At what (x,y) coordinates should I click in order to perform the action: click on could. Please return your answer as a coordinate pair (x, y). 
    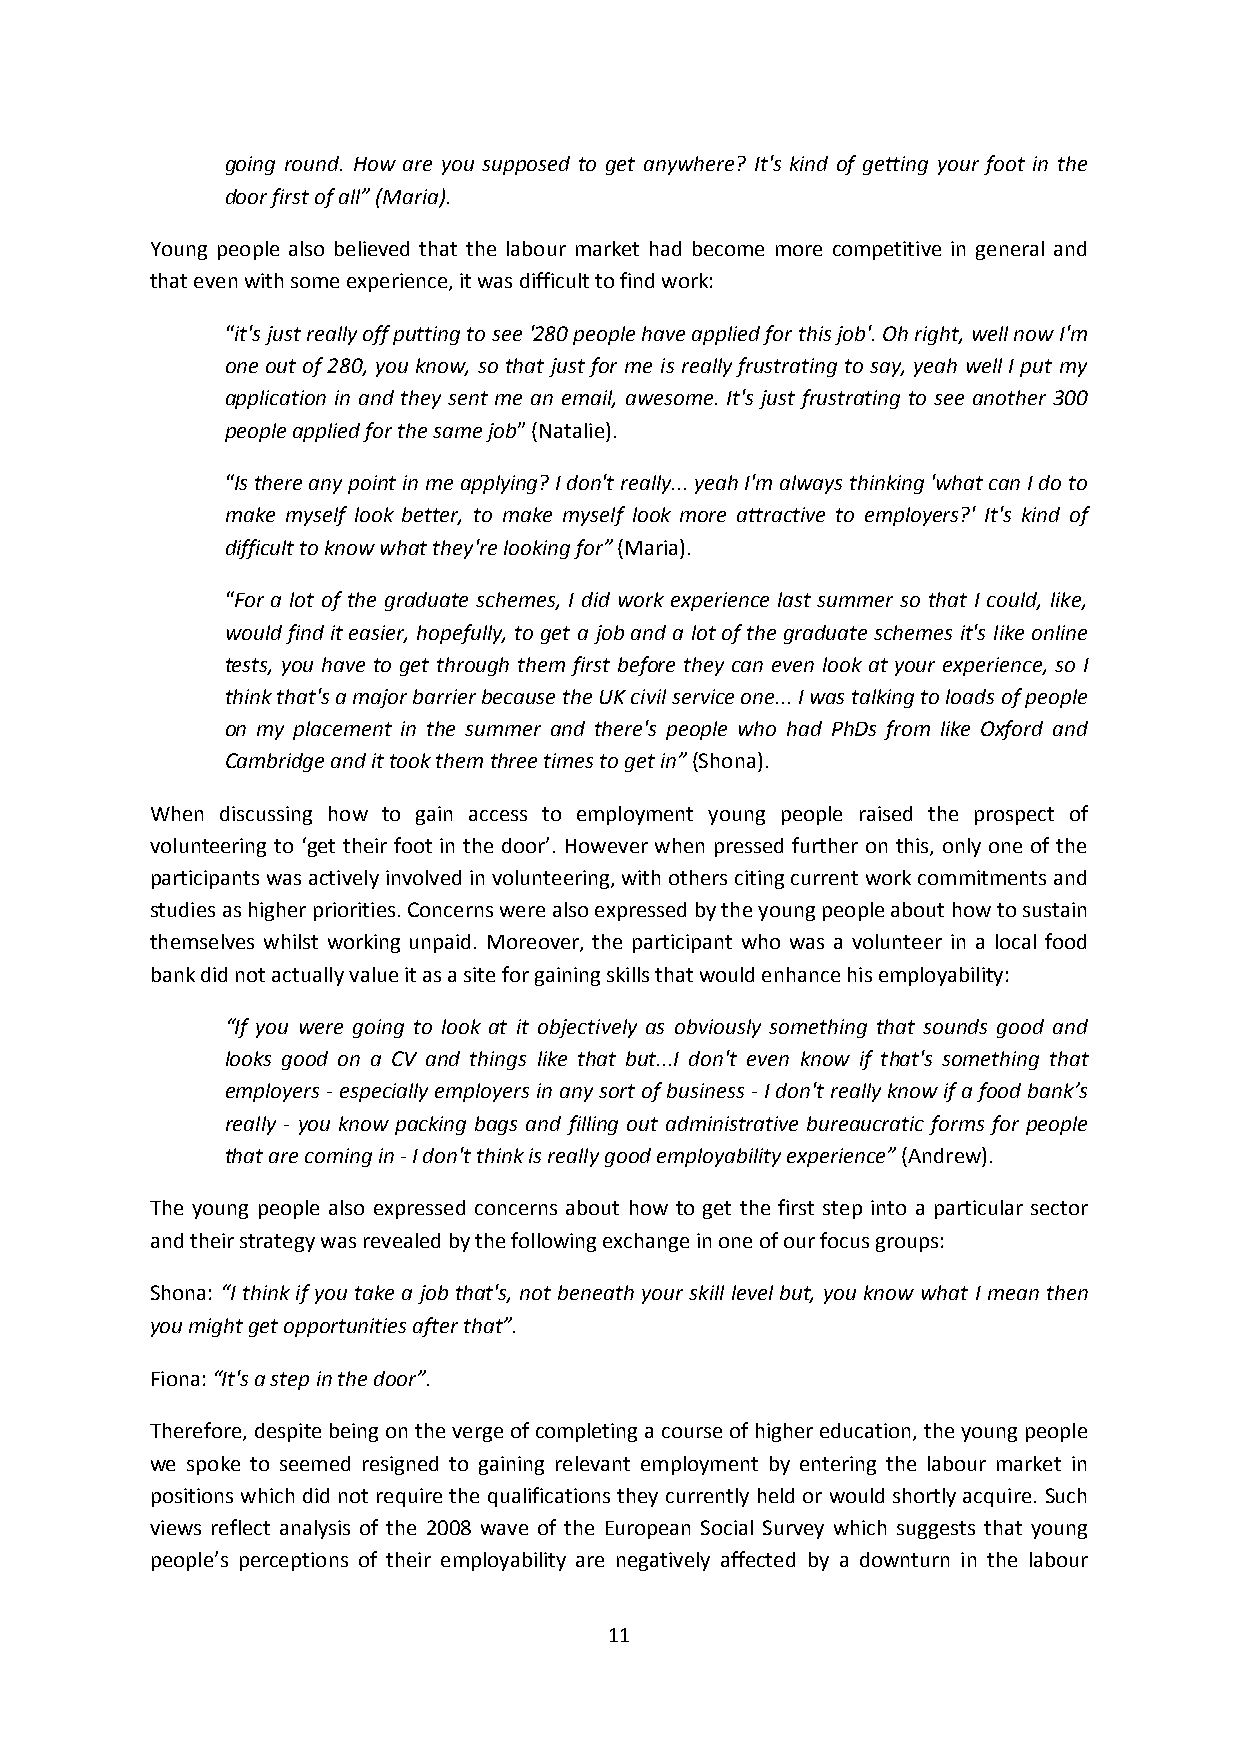
    Looking at the image, I should click on (1013, 601).
